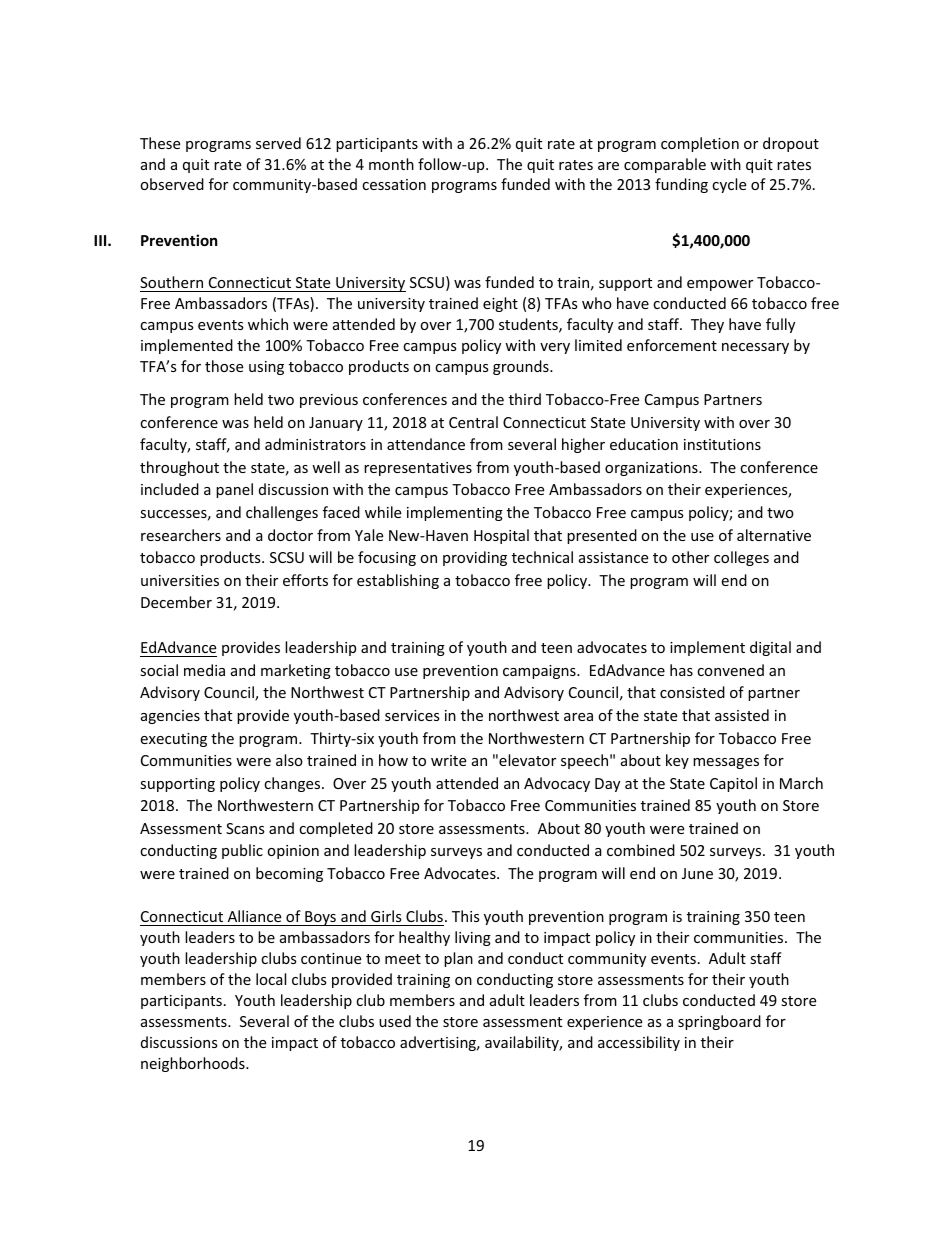  What do you see at coordinates (160, 143) in the screenshot?
I see `These` at bounding box center [160, 143].
